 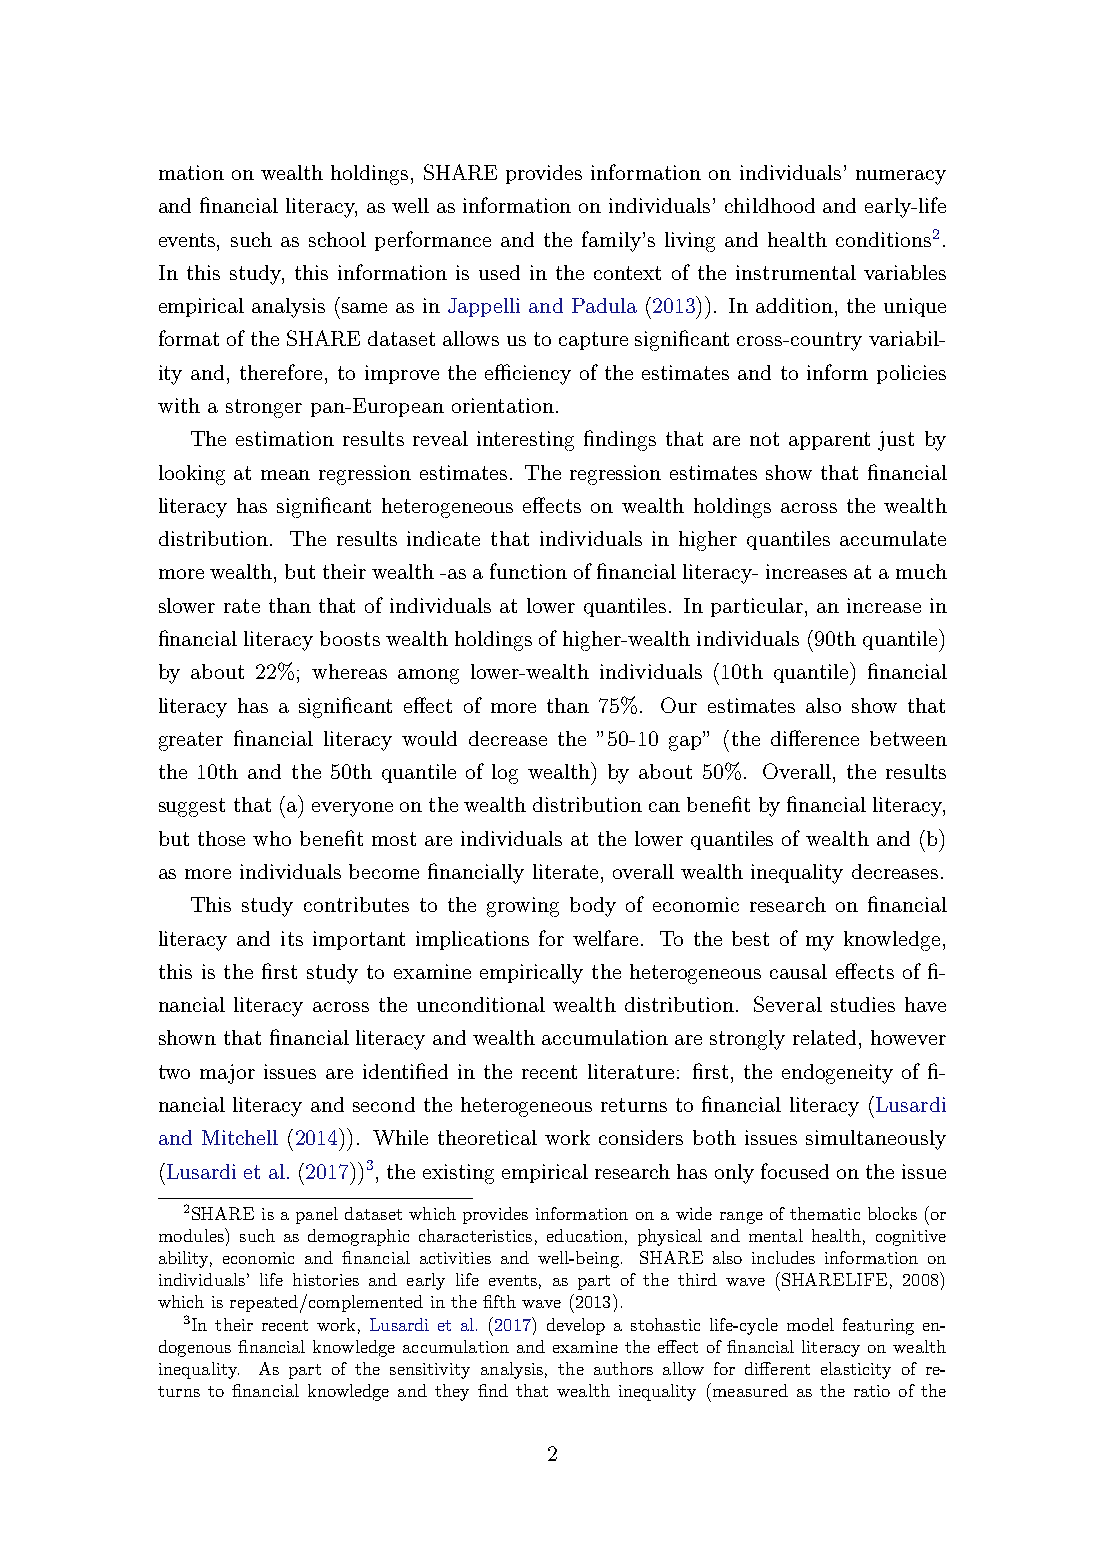 I want to click on mean, so click(x=285, y=475).
